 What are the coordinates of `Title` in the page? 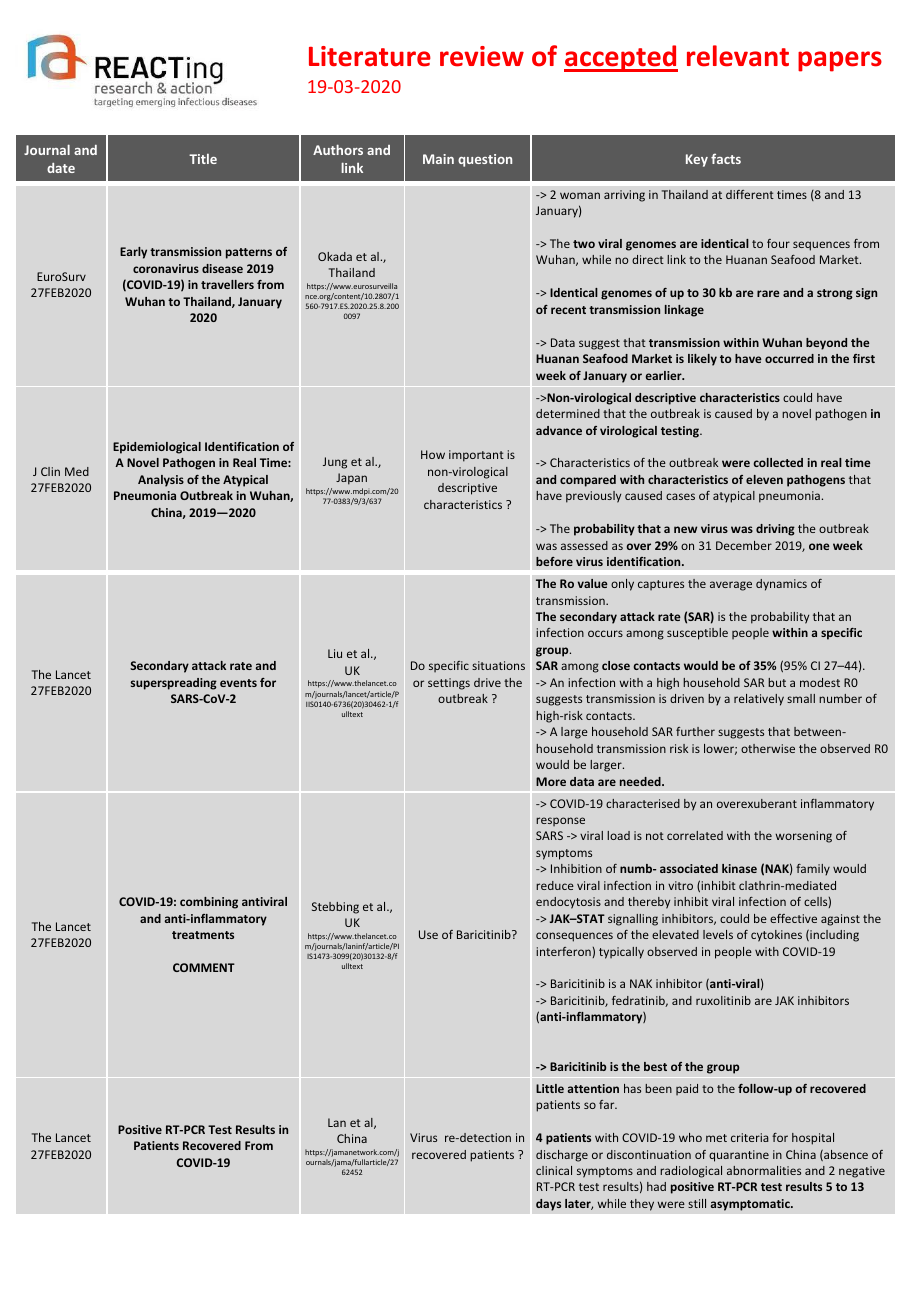 It's located at (203, 159).
